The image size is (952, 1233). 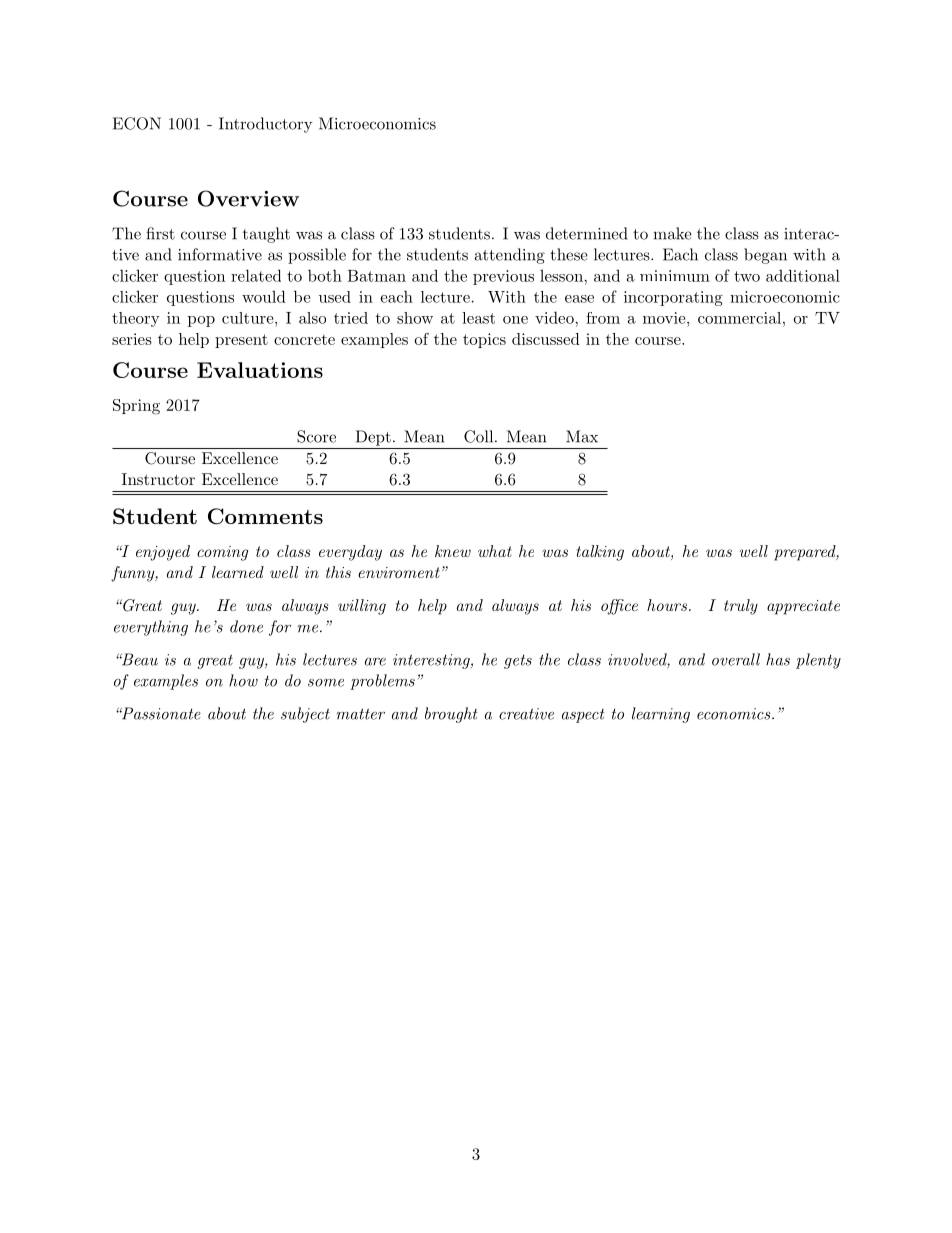 What do you see at coordinates (305, 715) in the screenshot?
I see `subject` at bounding box center [305, 715].
